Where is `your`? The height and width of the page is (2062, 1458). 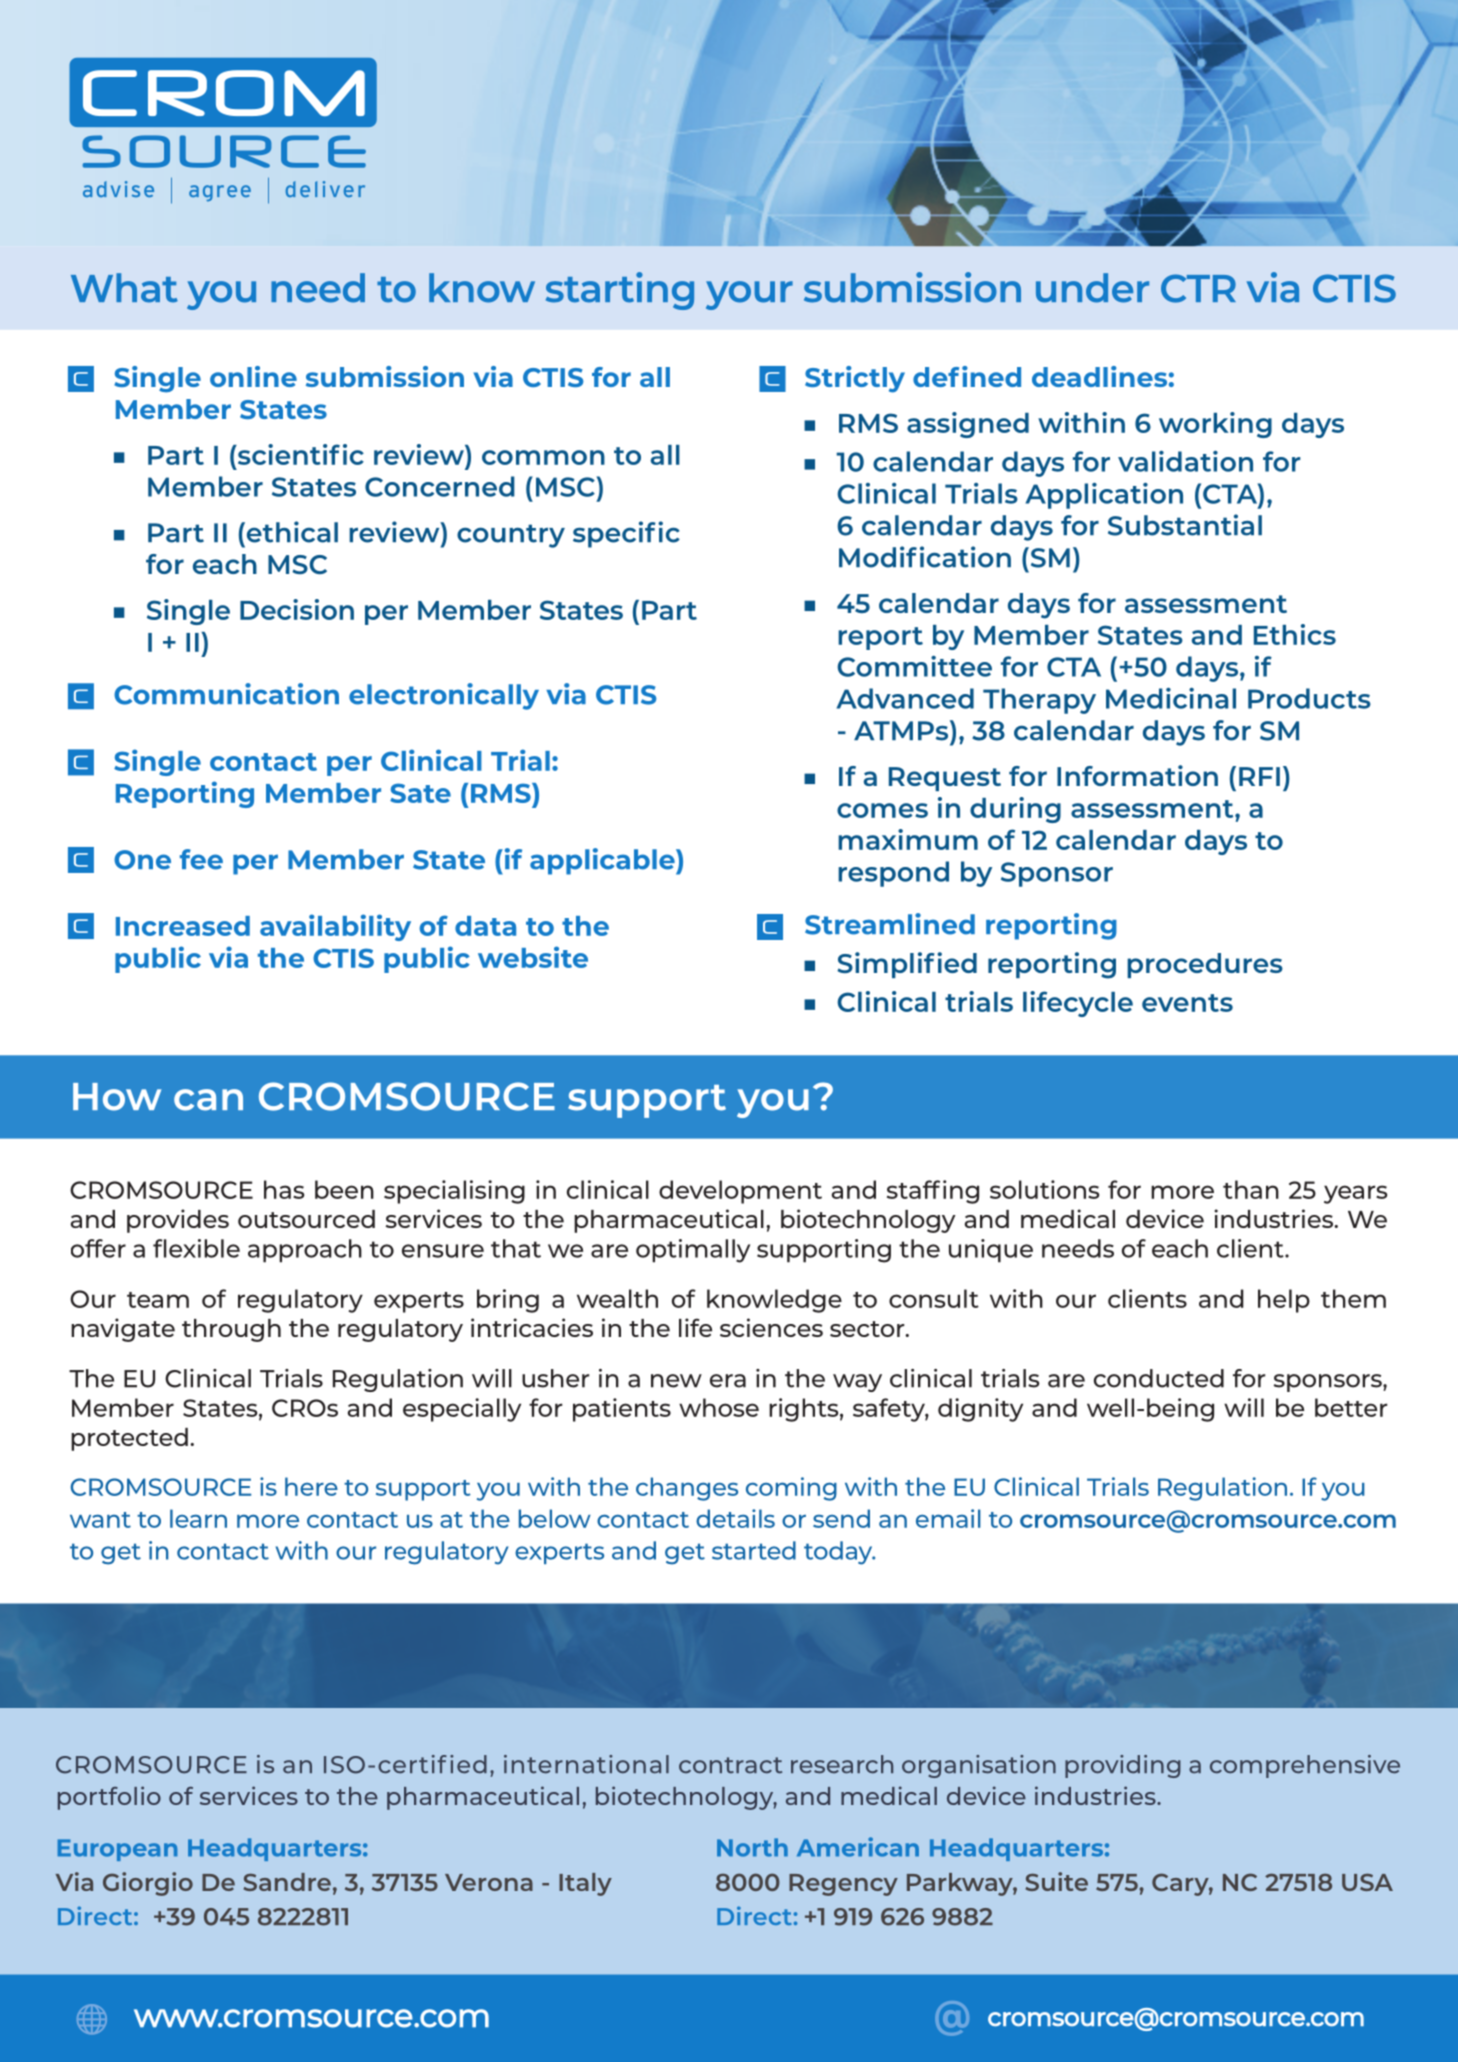
your is located at coordinates (749, 295).
